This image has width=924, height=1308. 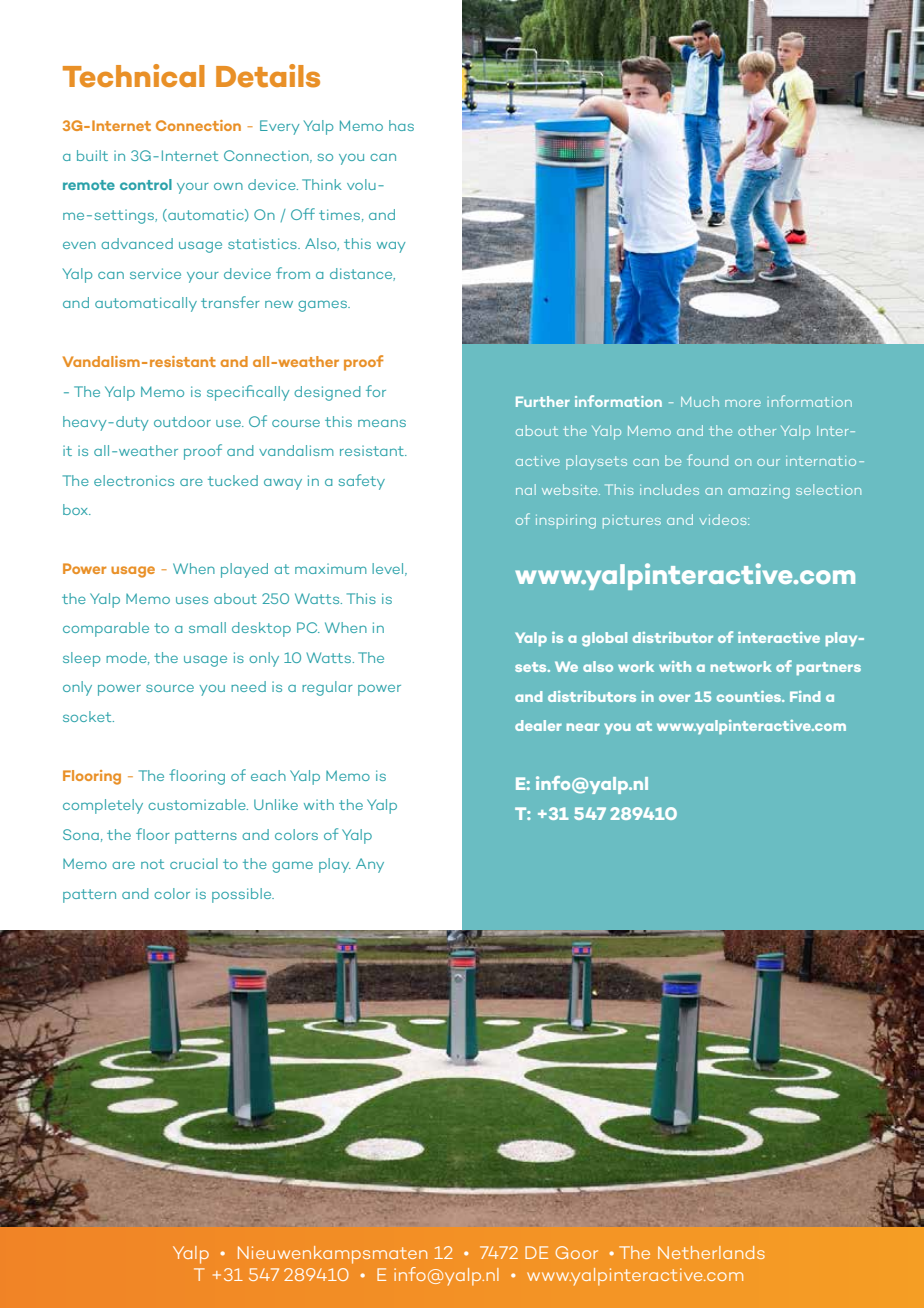 What do you see at coordinates (700, 401) in the image?
I see `Much` at bounding box center [700, 401].
